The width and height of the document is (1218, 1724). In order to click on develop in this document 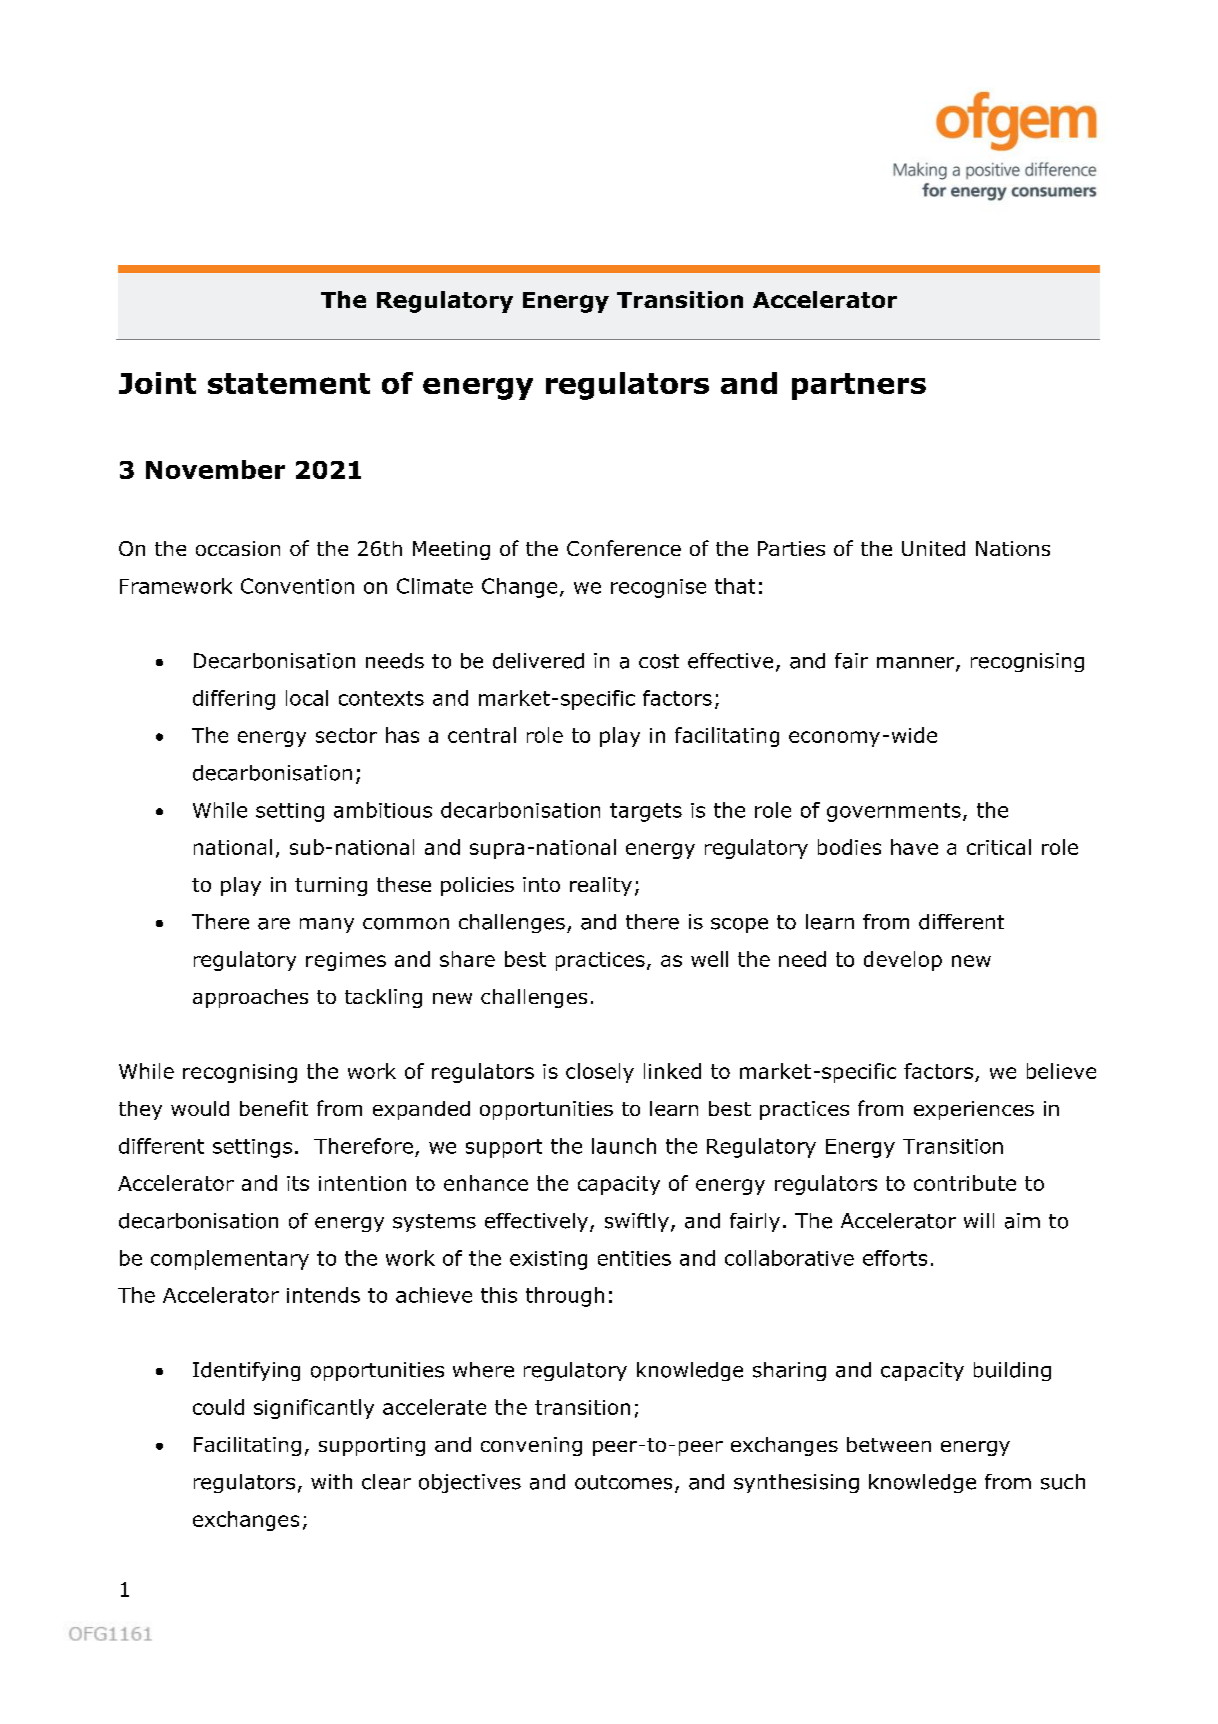, I will do `click(903, 961)`.
